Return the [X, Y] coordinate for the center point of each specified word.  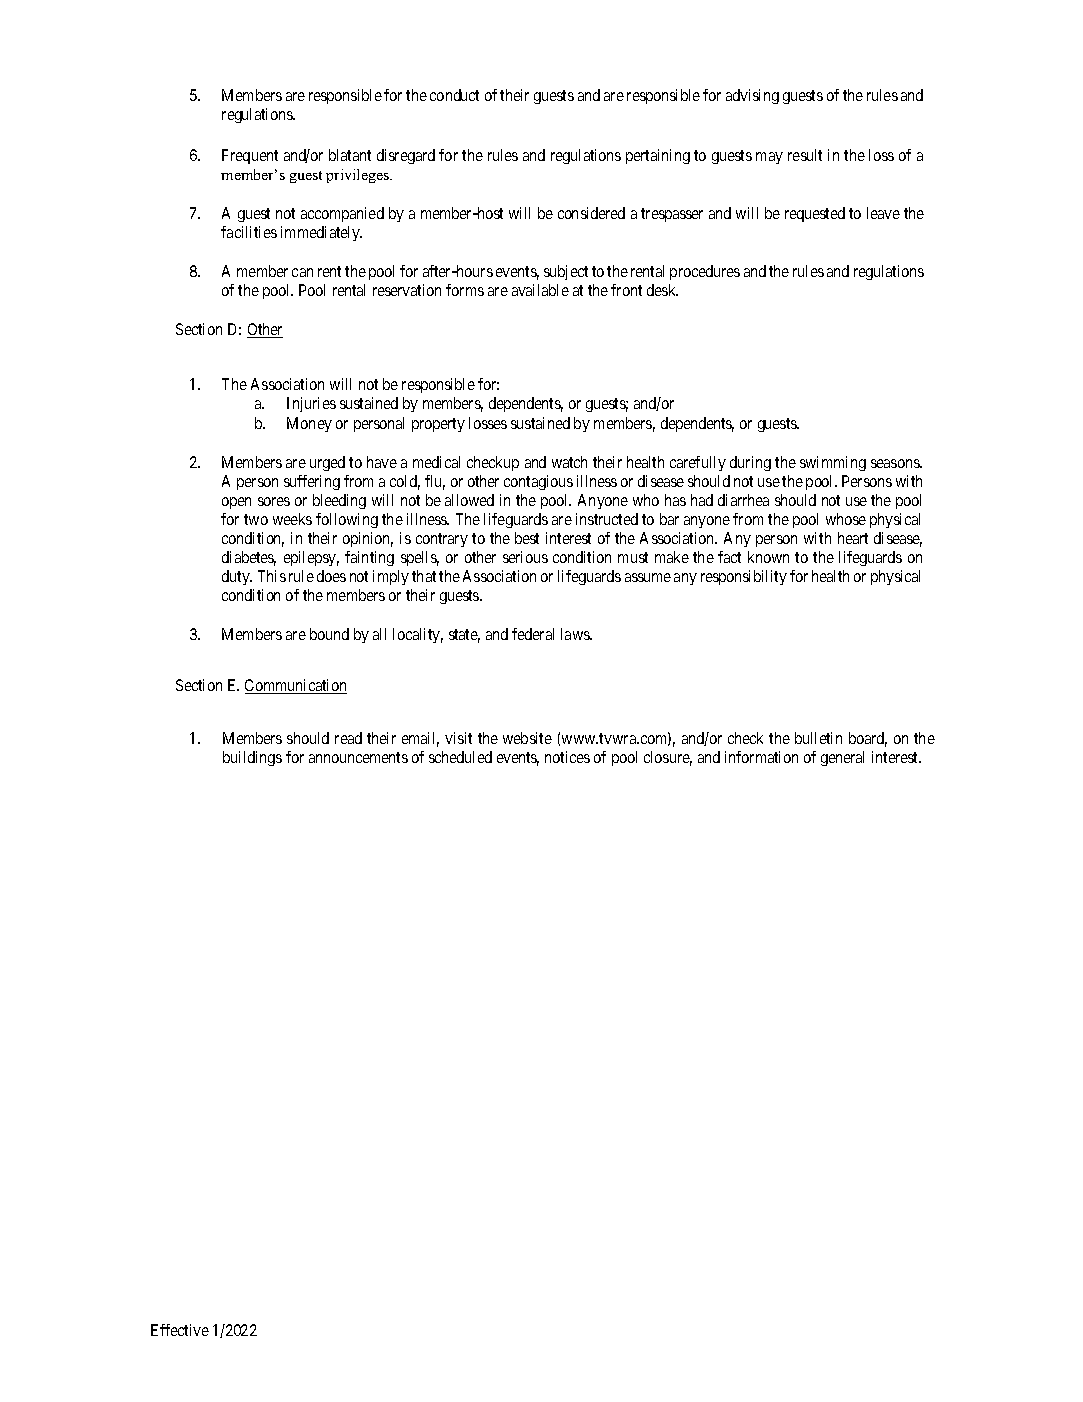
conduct [454, 95]
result [805, 155]
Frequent [250, 156]
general [842, 758]
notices [567, 757]
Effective [180, 1330]
